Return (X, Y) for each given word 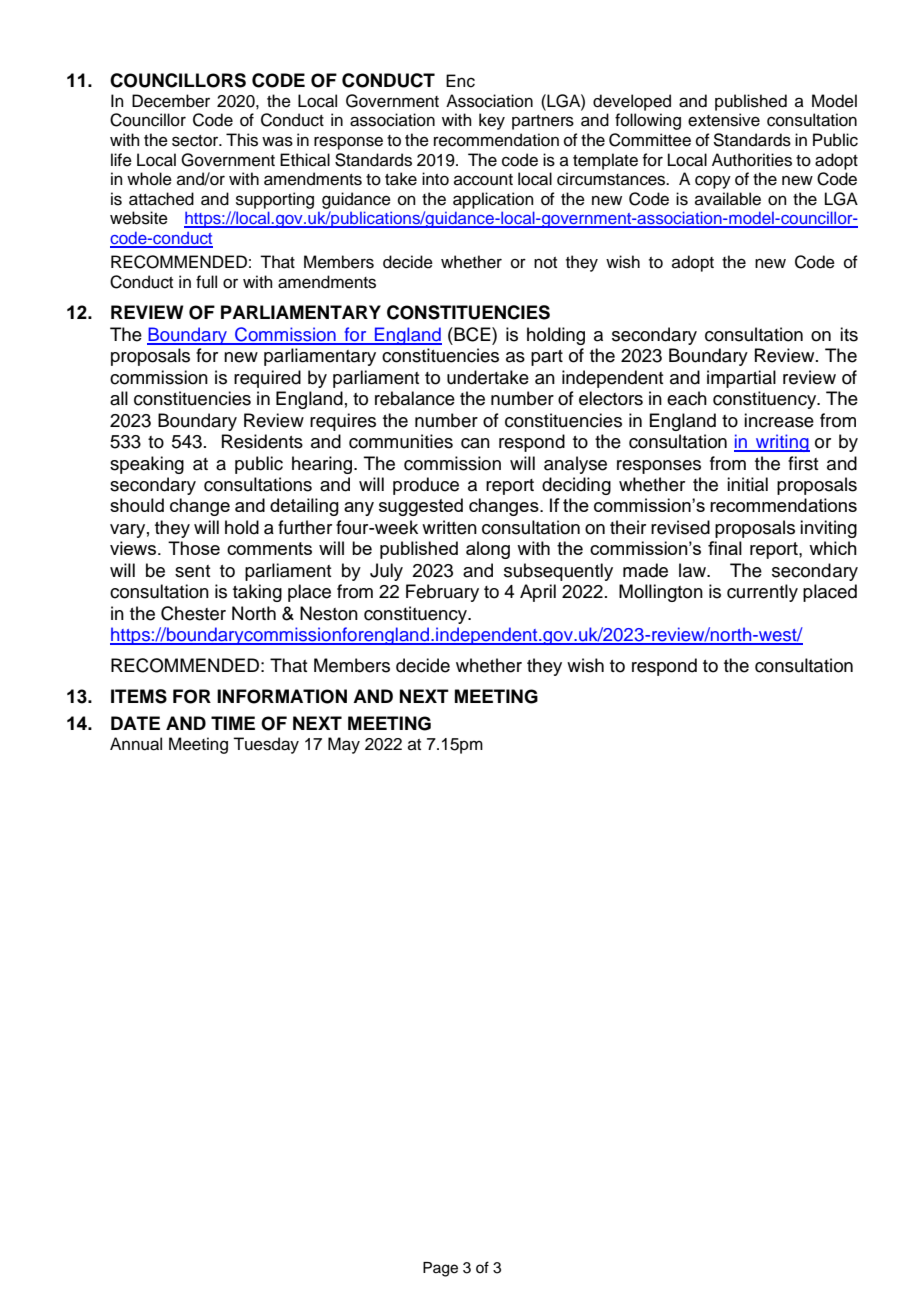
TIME (233, 723)
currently (762, 593)
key (492, 121)
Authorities (752, 160)
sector (196, 141)
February (442, 593)
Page (440, 1269)
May (344, 745)
